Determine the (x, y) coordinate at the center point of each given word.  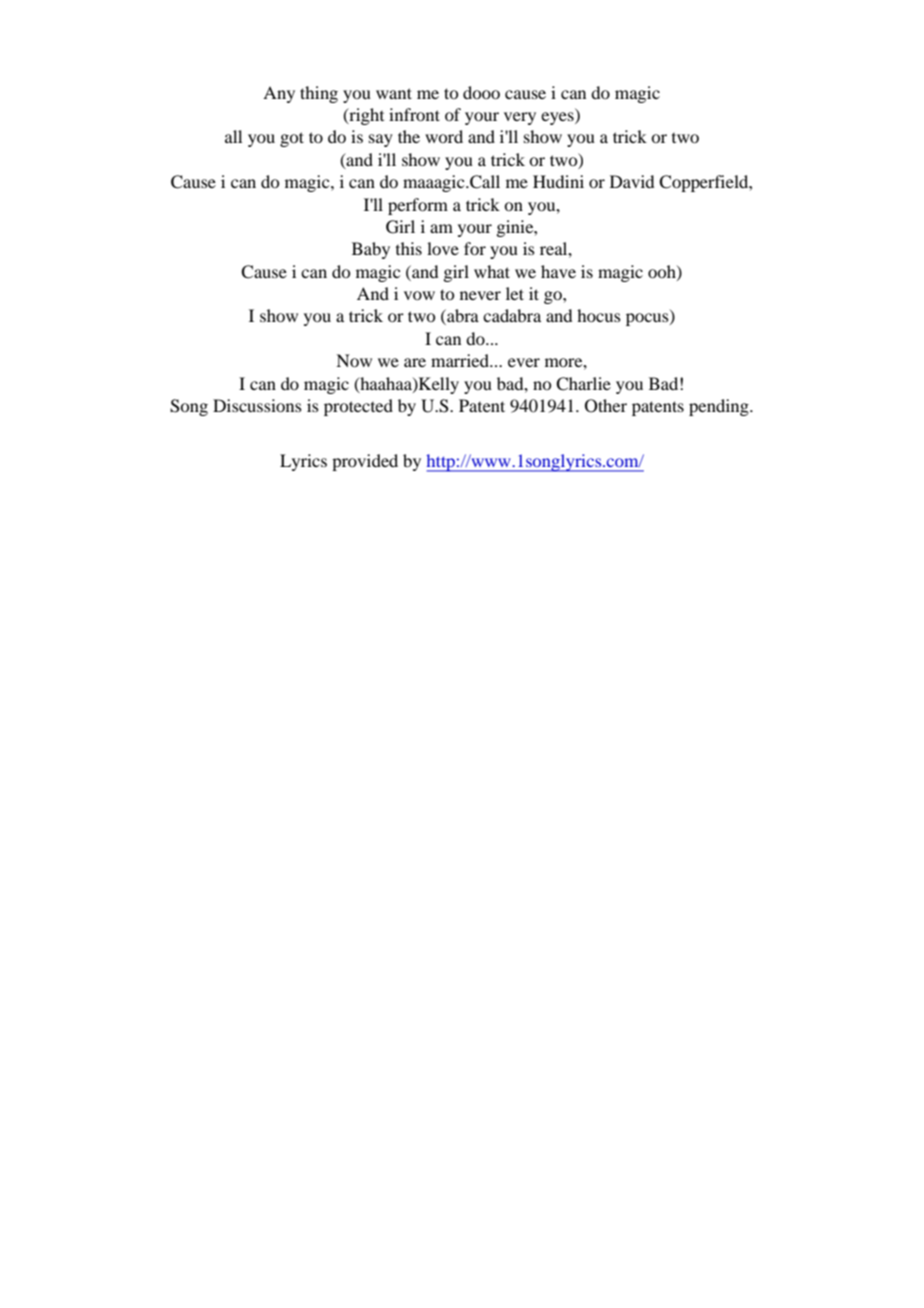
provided (365, 462)
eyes (558, 118)
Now (354, 360)
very (520, 118)
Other (606, 406)
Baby (371, 250)
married (461, 360)
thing (319, 94)
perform (418, 206)
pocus (648, 319)
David (632, 181)
